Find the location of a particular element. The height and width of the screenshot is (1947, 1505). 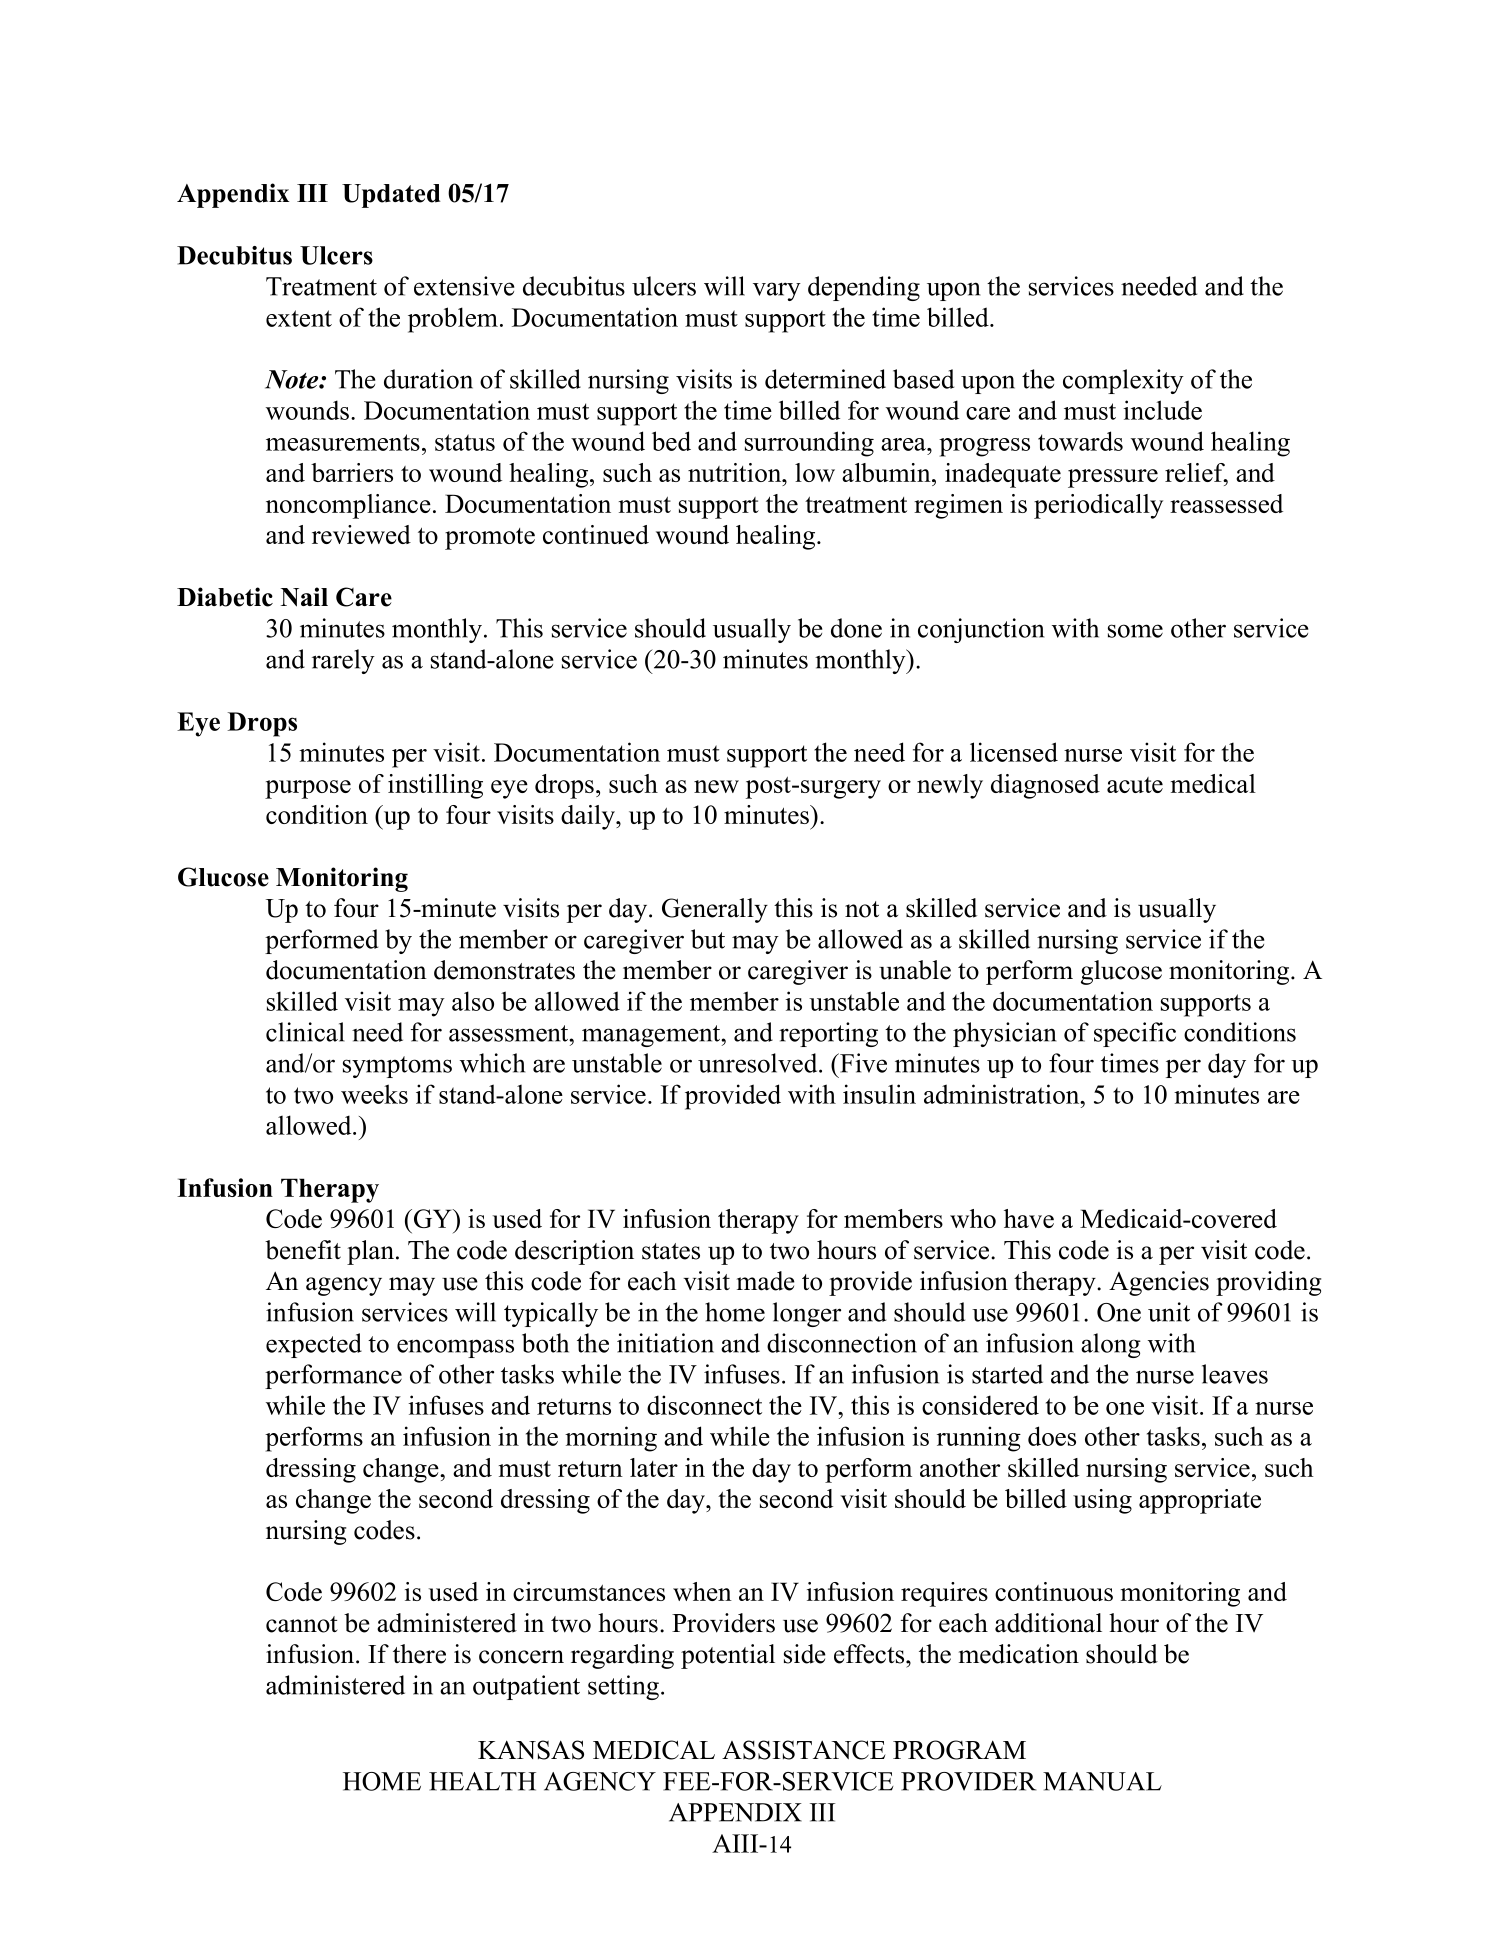

there is located at coordinates (419, 1654).
